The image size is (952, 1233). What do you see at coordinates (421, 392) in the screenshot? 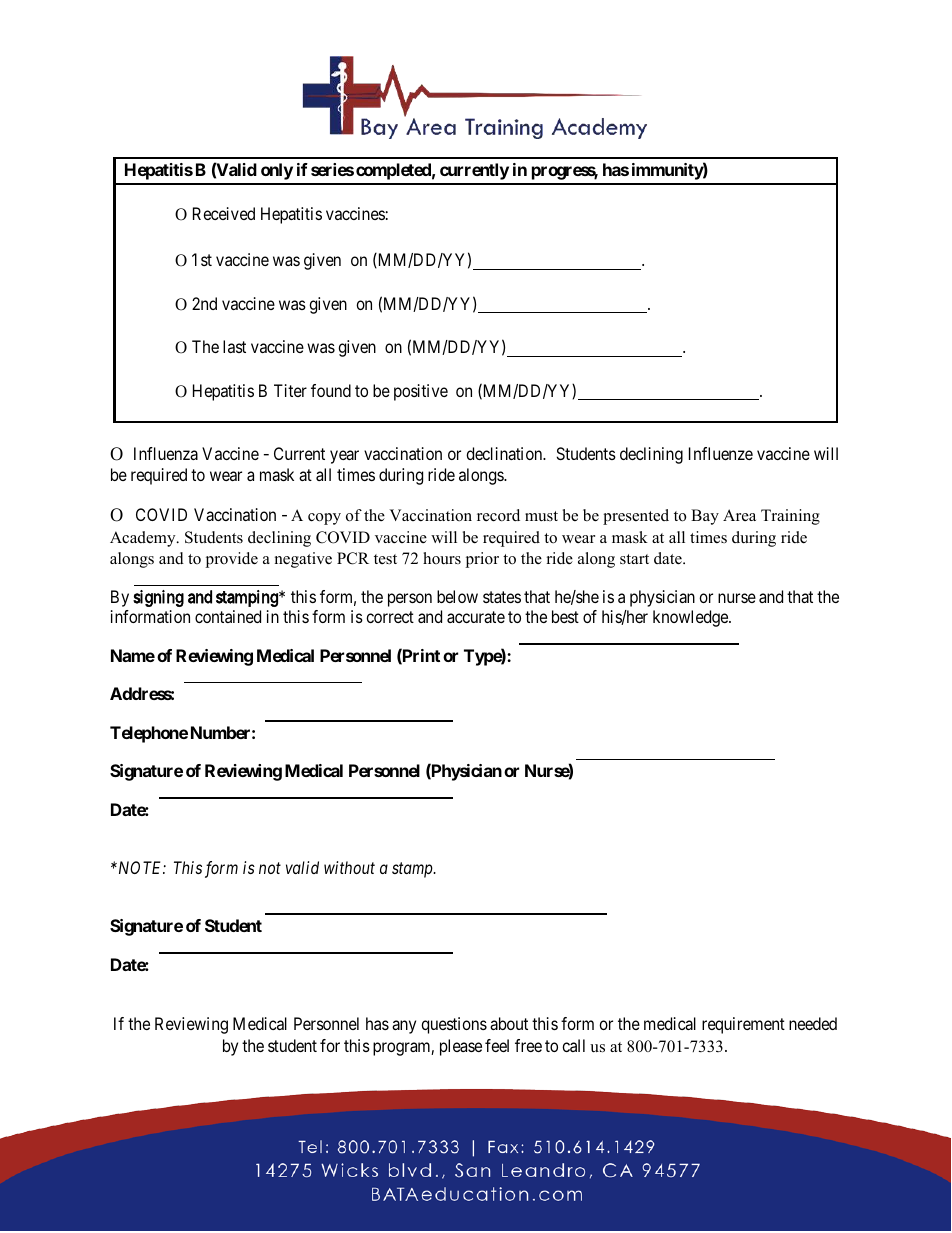
I see `positive` at bounding box center [421, 392].
